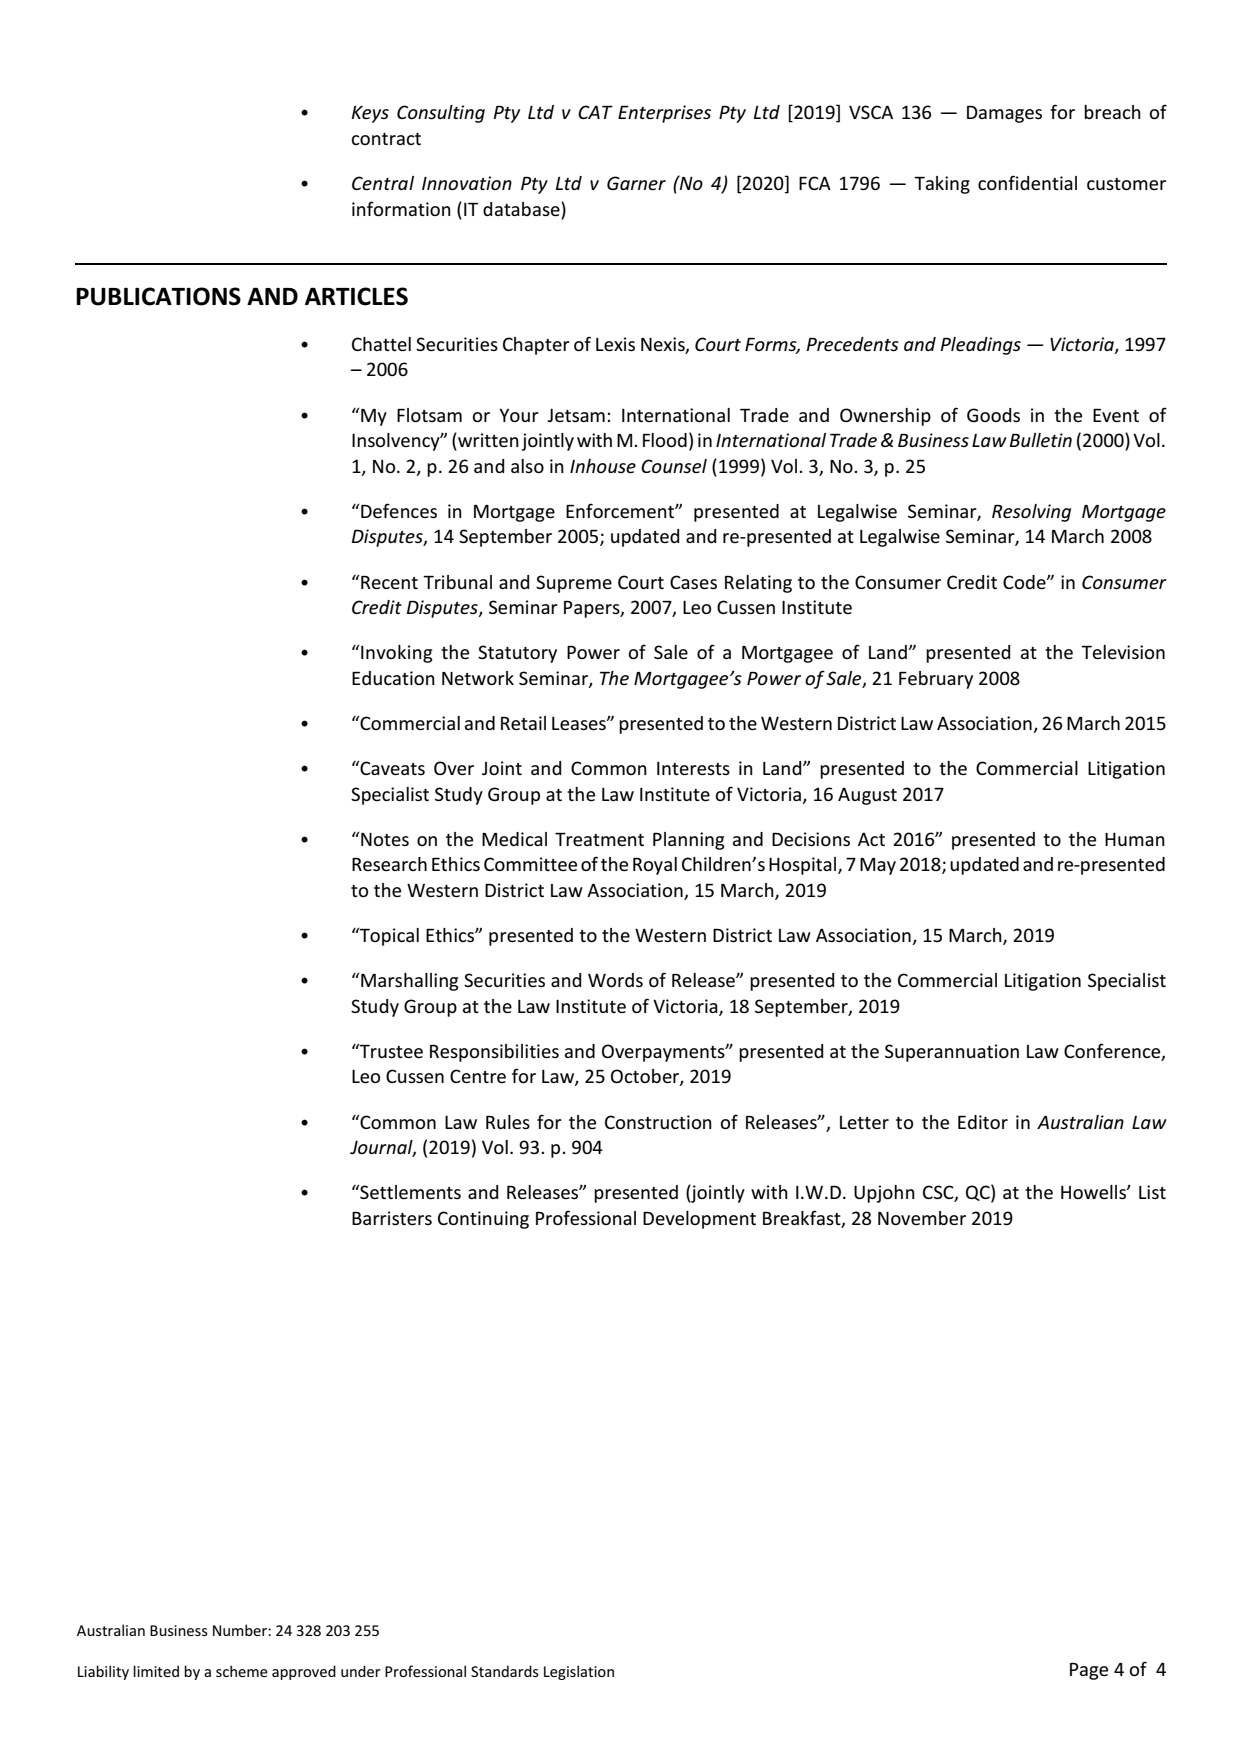 This image has width=1244, height=1759. I want to click on scheme, so click(242, 1671).
